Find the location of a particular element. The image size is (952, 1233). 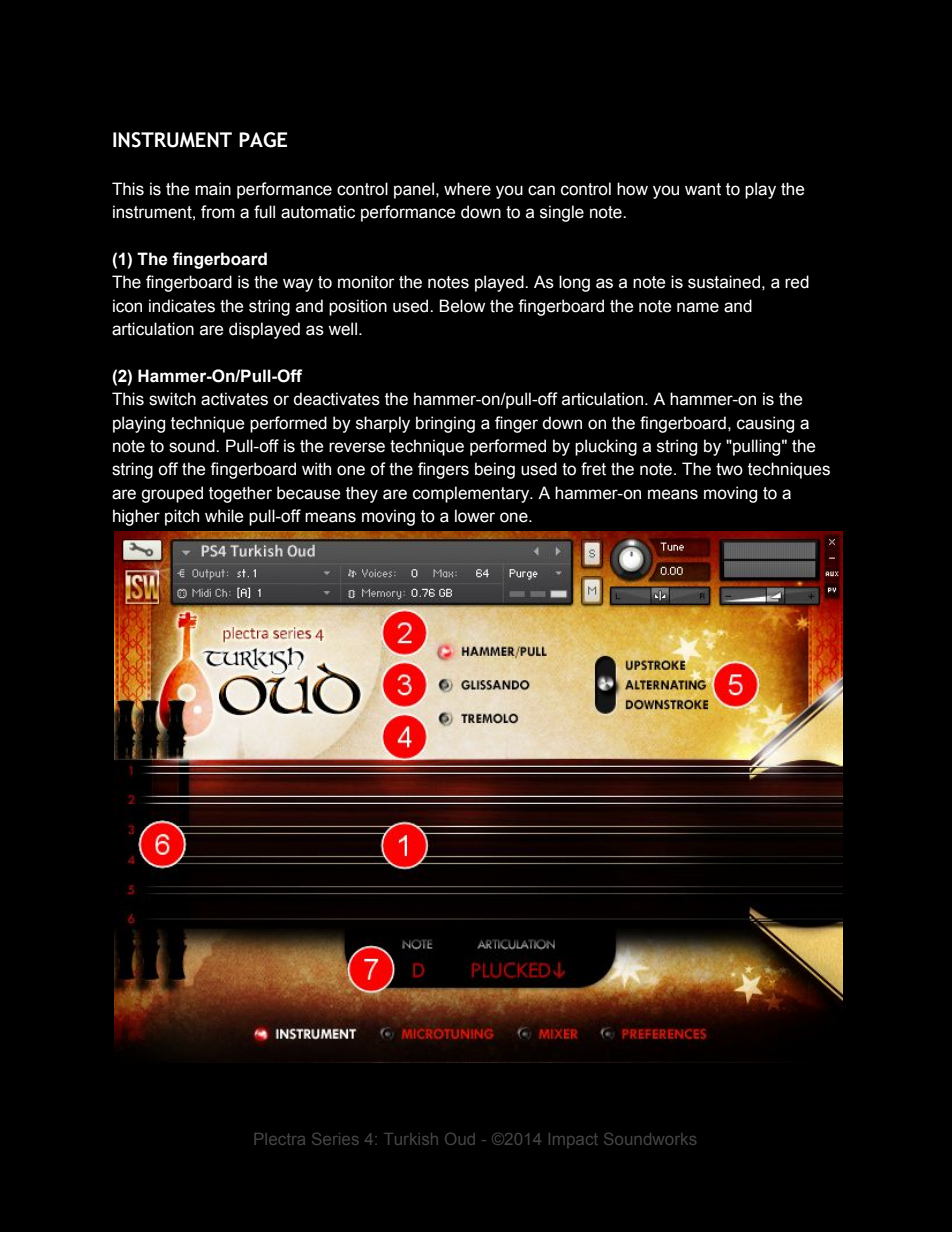

Impact is located at coordinates (573, 1140).
